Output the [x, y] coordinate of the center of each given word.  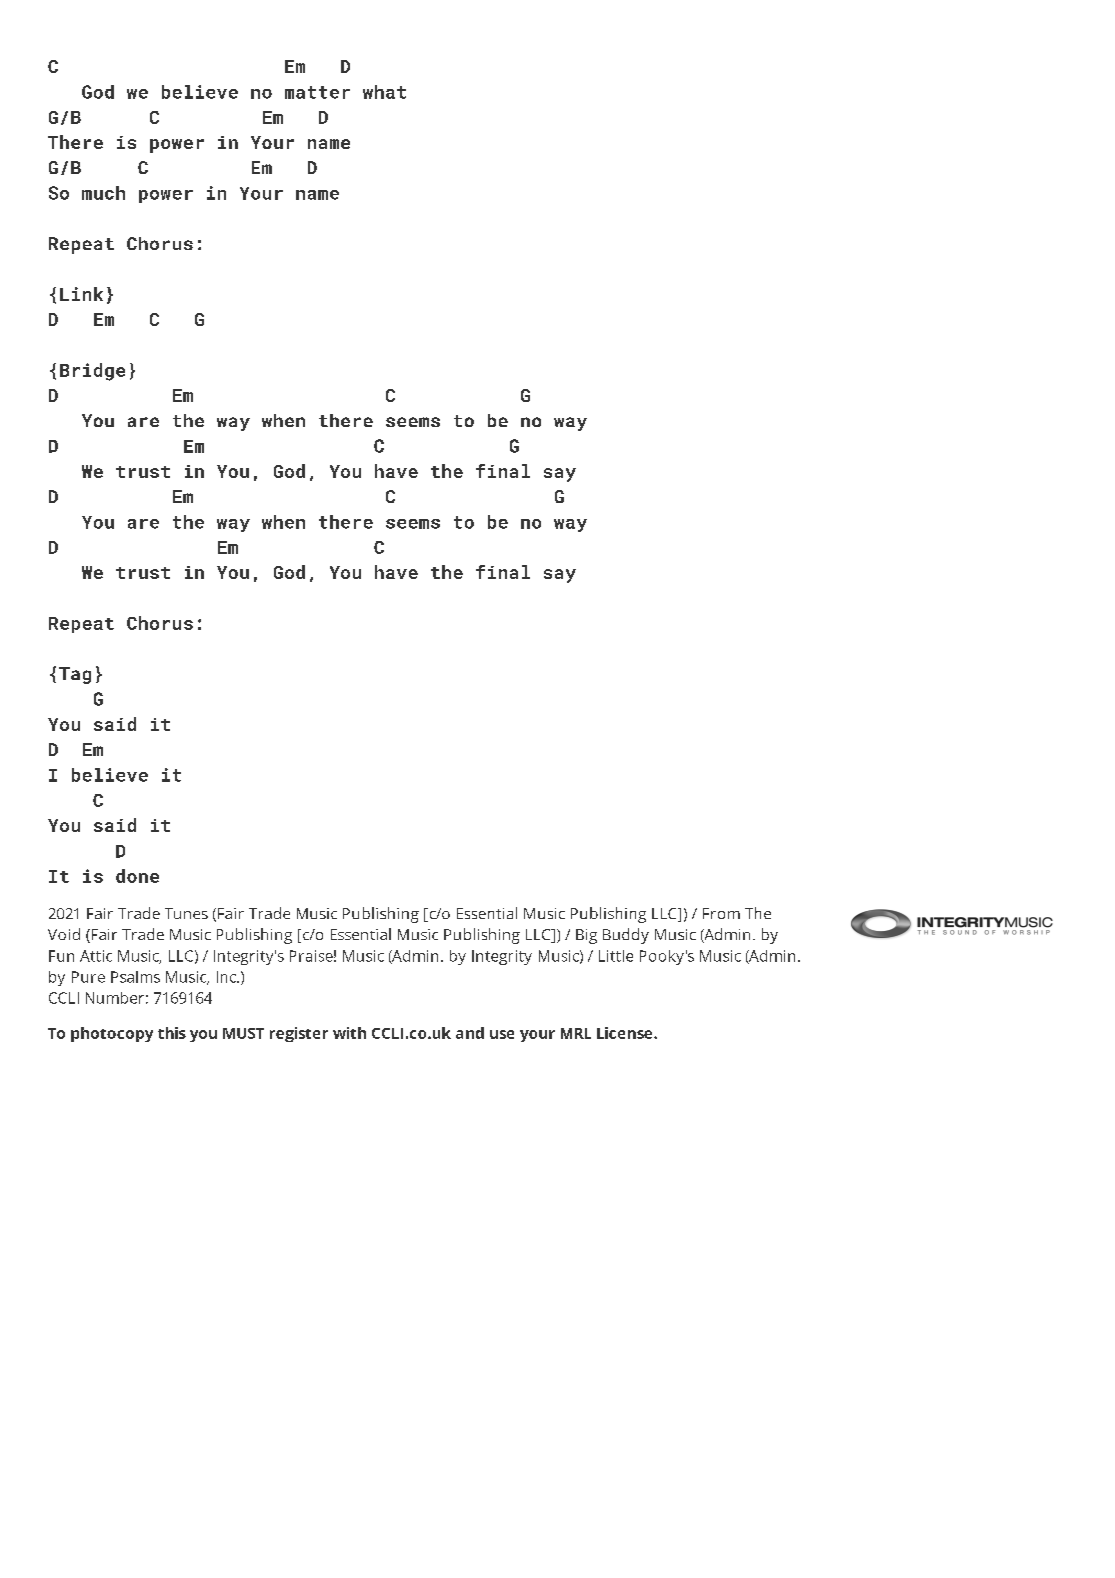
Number [115, 998]
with [349, 1033]
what [384, 92]
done [137, 876]
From [721, 913]
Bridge [92, 372]
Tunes [186, 913]
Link [81, 294]
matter [317, 92]
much [103, 193]
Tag [75, 675]
